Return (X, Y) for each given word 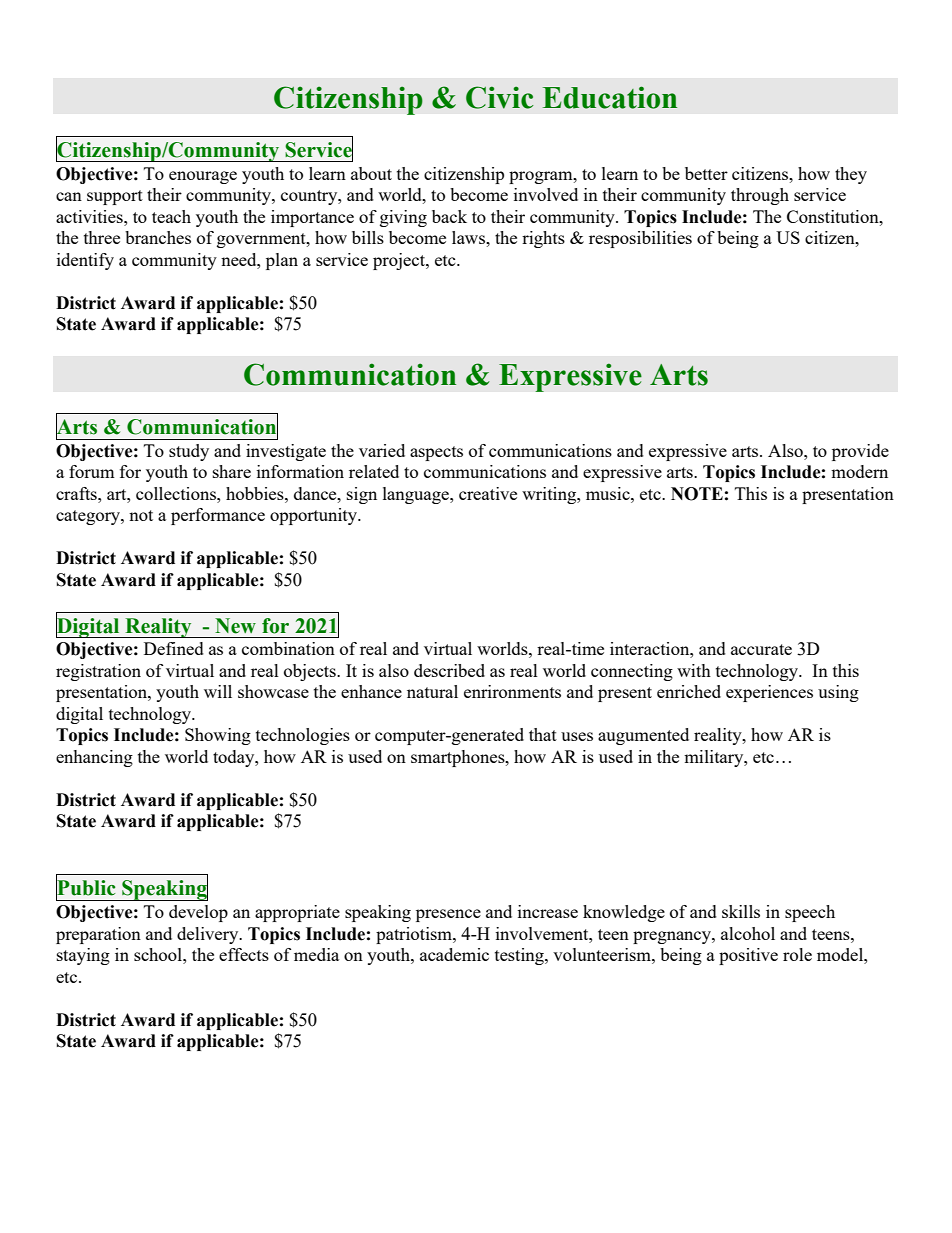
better (706, 173)
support (115, 197)
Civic (499, 97)
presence (448, 915)
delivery (209, 935)
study (189, 452)
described (449, 670)
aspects (436, 453)
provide (860, 452)
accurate (761, 649)
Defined (174, 648)
